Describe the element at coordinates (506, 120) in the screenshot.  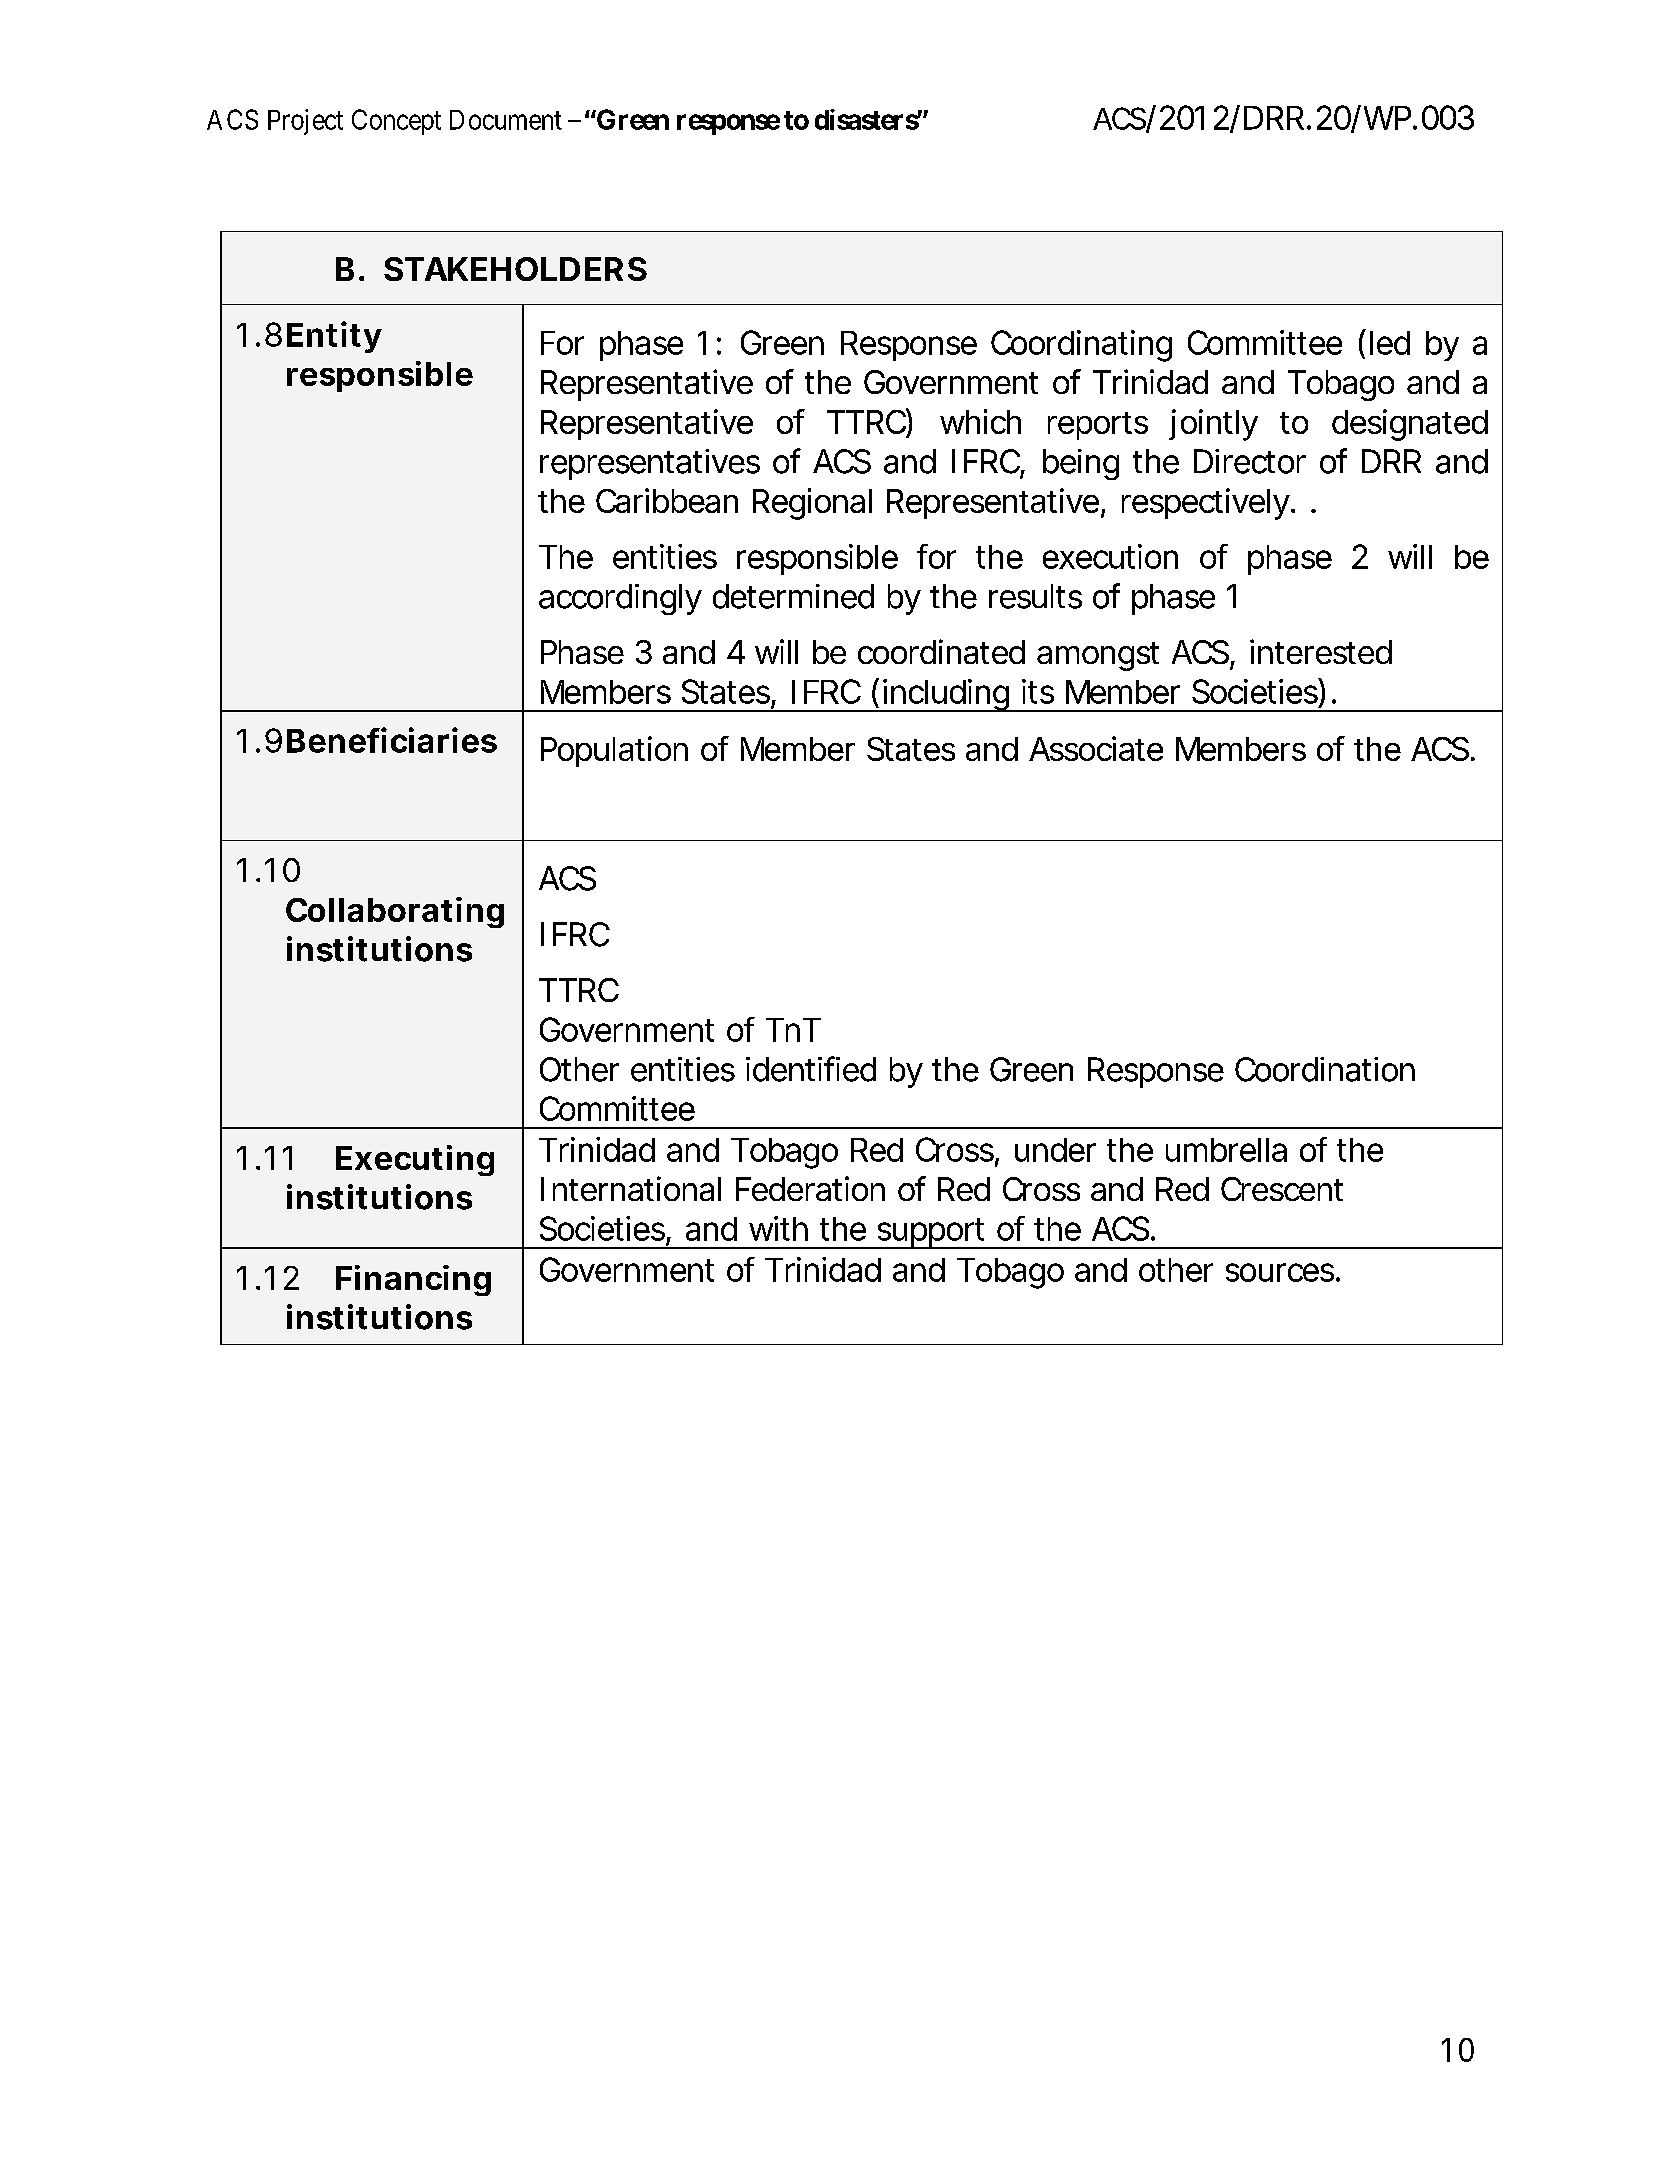
I see `Document` at that location.
